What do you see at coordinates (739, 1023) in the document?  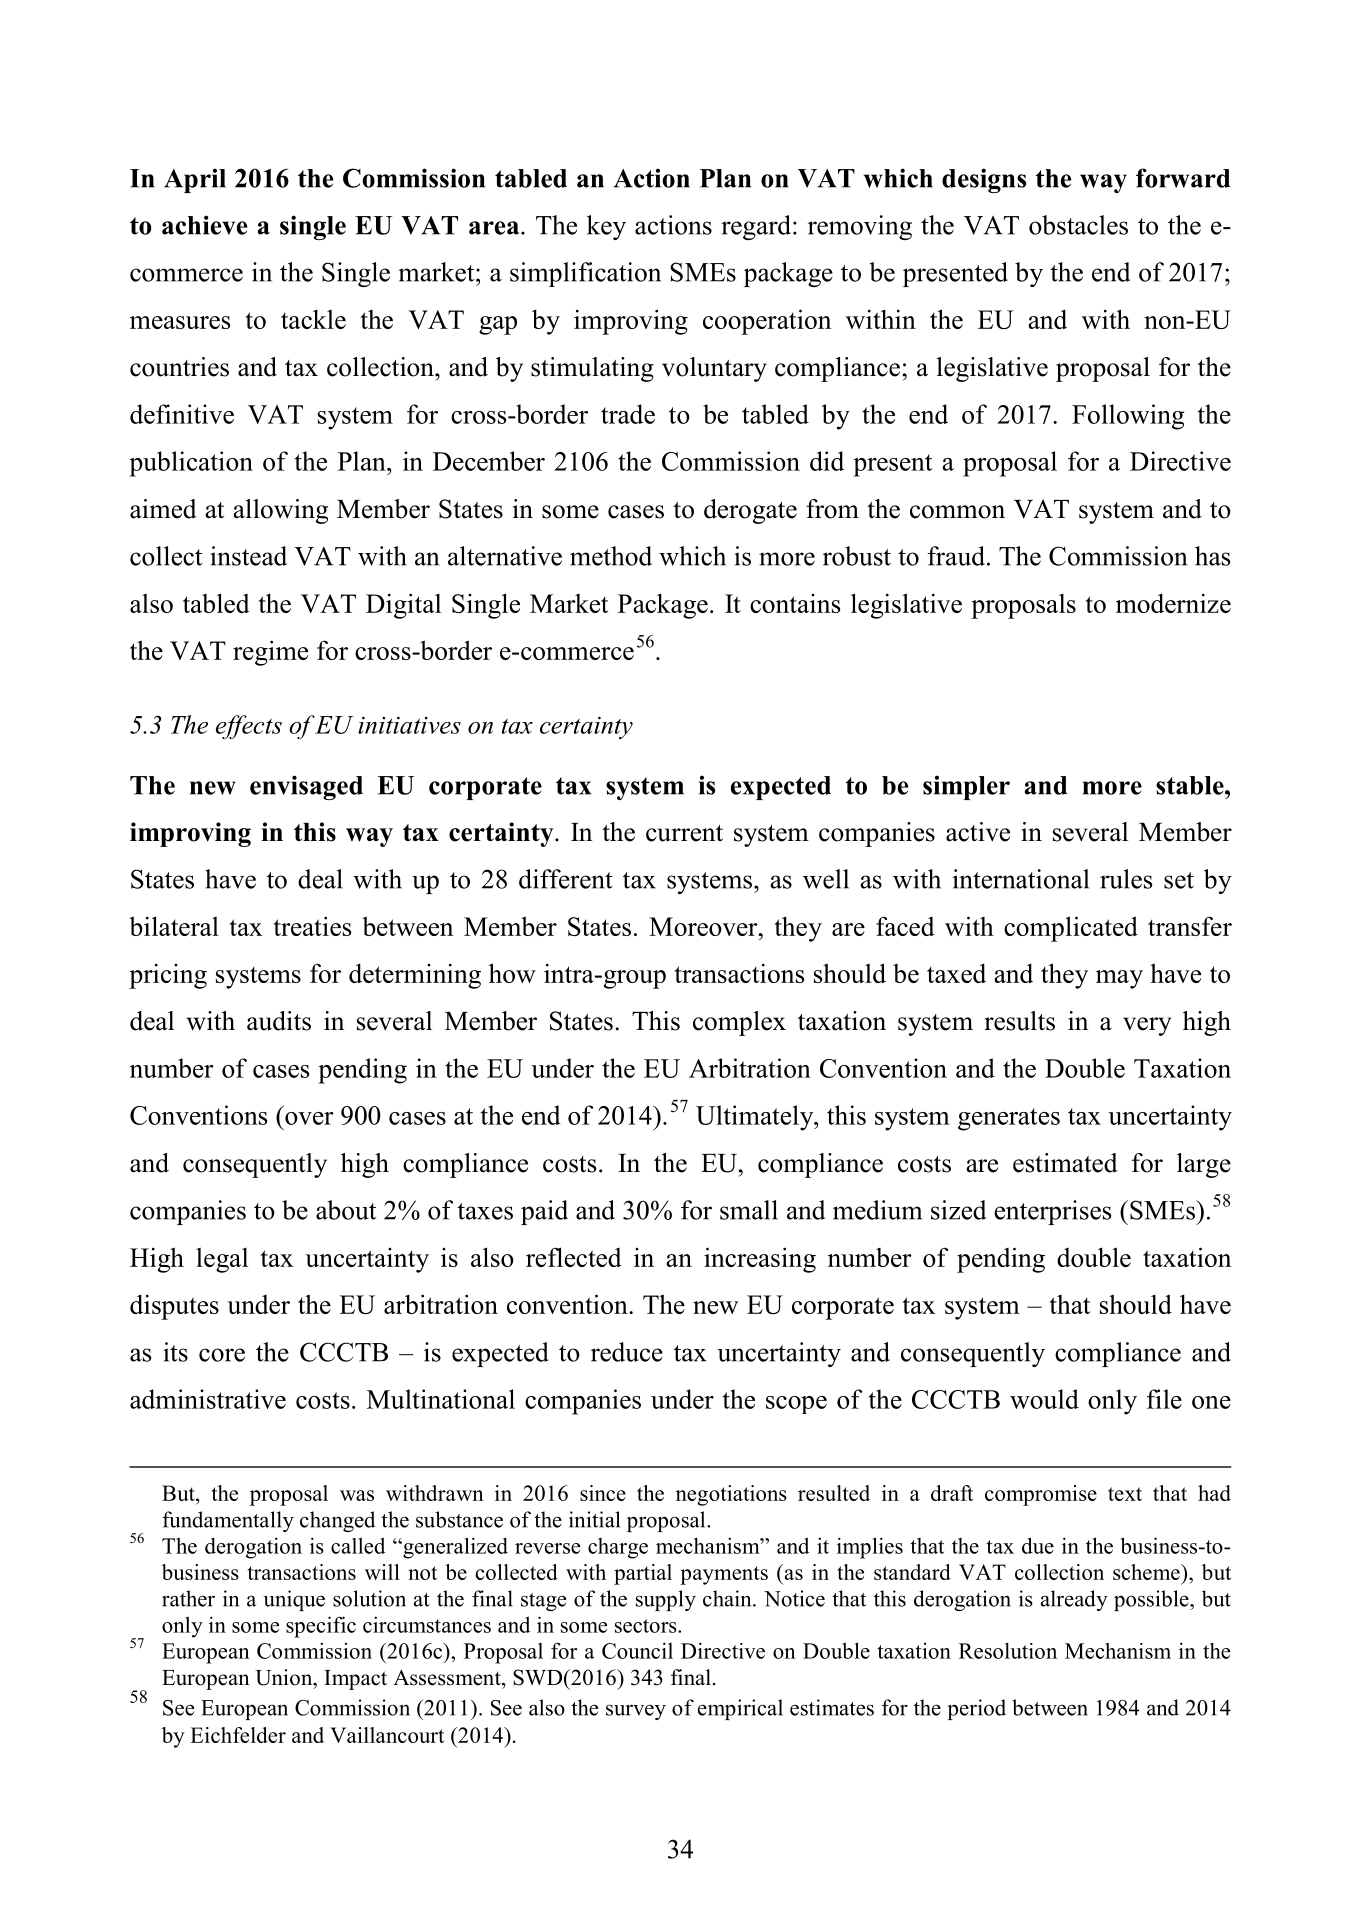 I see `complex` at bounding box center [739, 1023].
